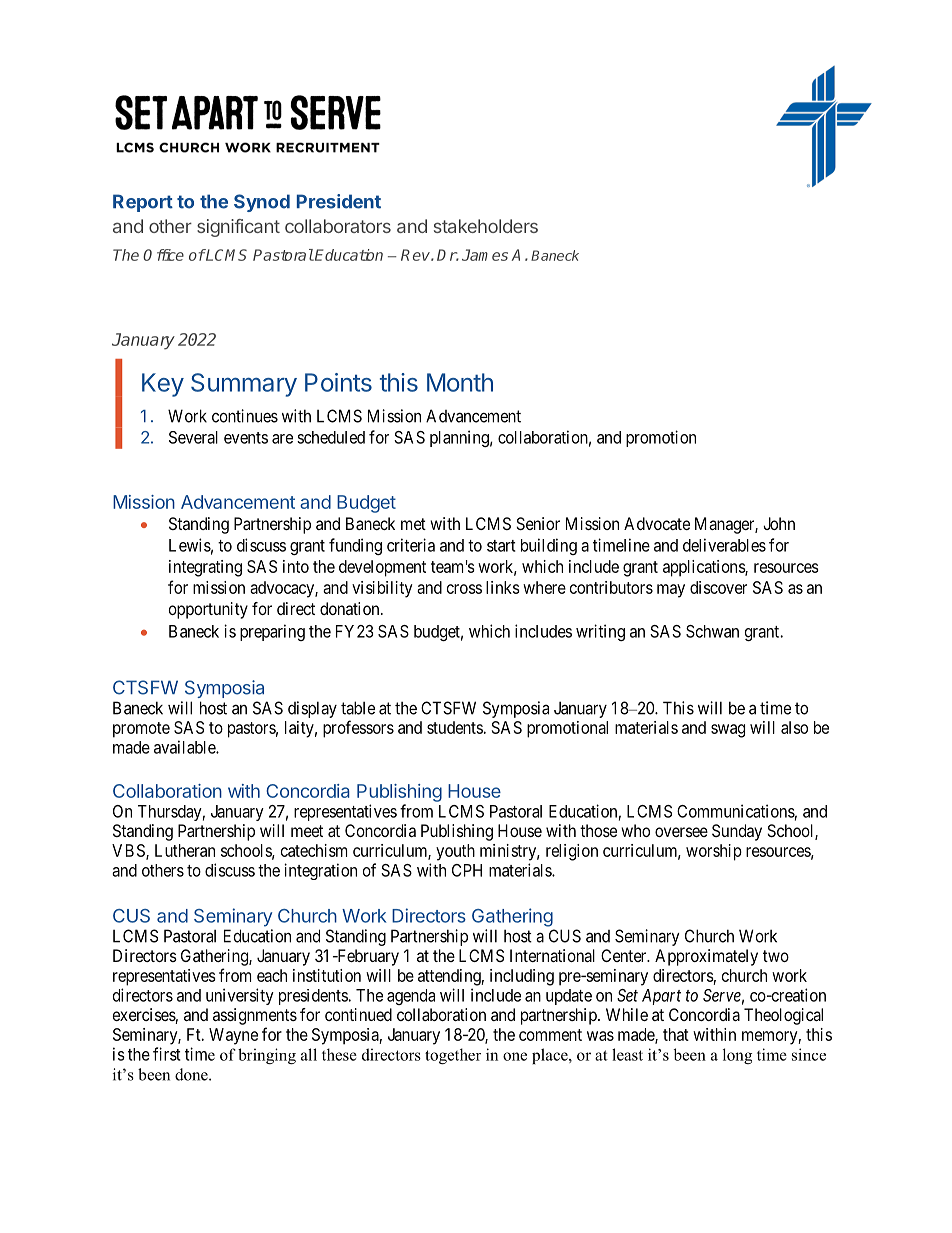 This image has height=1233, width=952. Describe the element at coordinates (238, 228) in the image. I see `significant` at that location.
